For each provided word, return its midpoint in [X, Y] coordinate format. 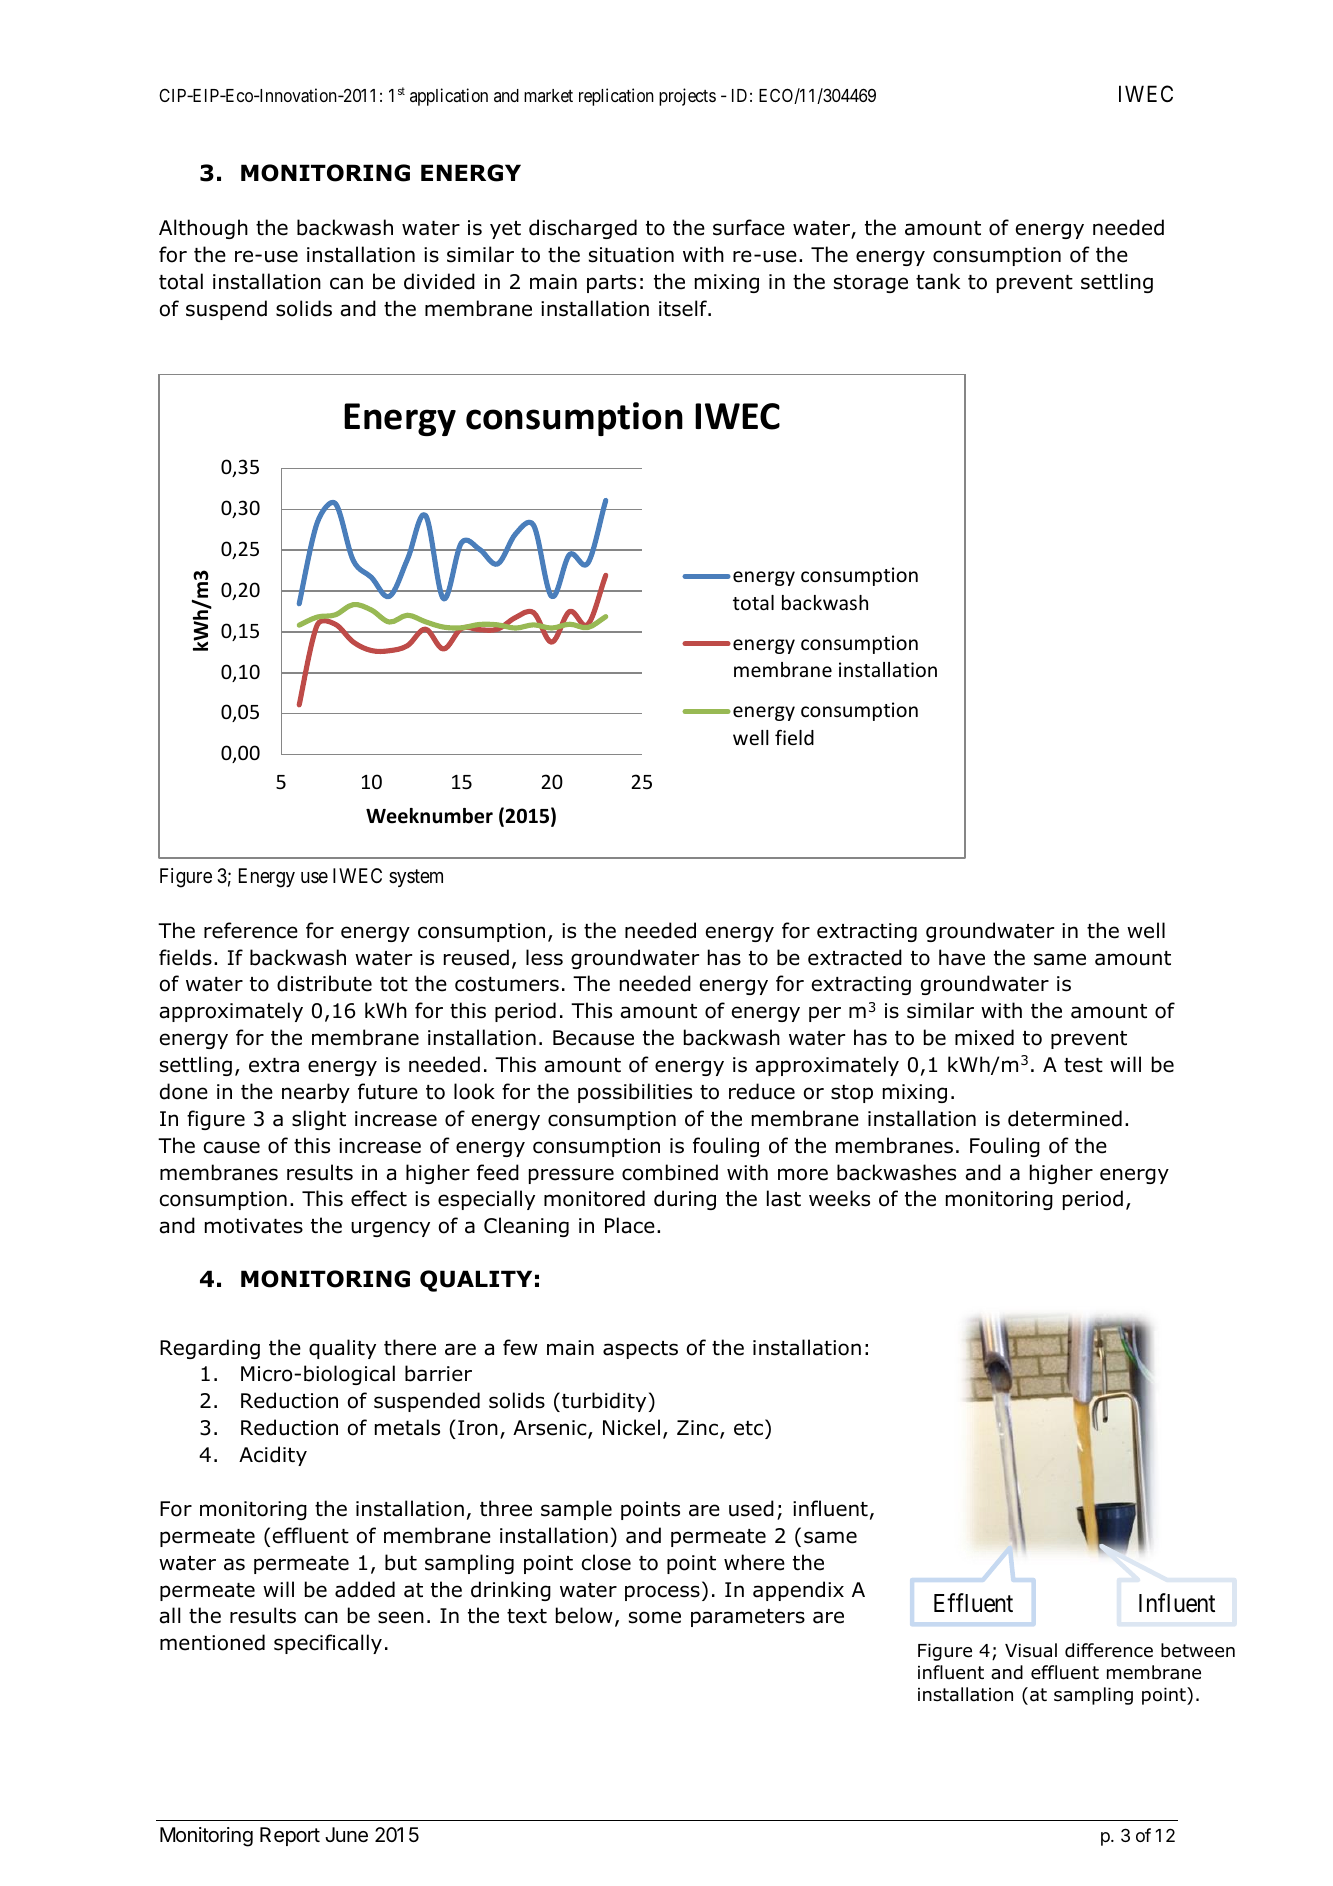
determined [1065, 1118]
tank [938, 281]
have [962, 957]
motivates [254, 1226]
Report [290, 1836]
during [685, 1200]
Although [203, 229]
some [655, 1617]
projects [687, 97]
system [416, 878]
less [544, 957]
